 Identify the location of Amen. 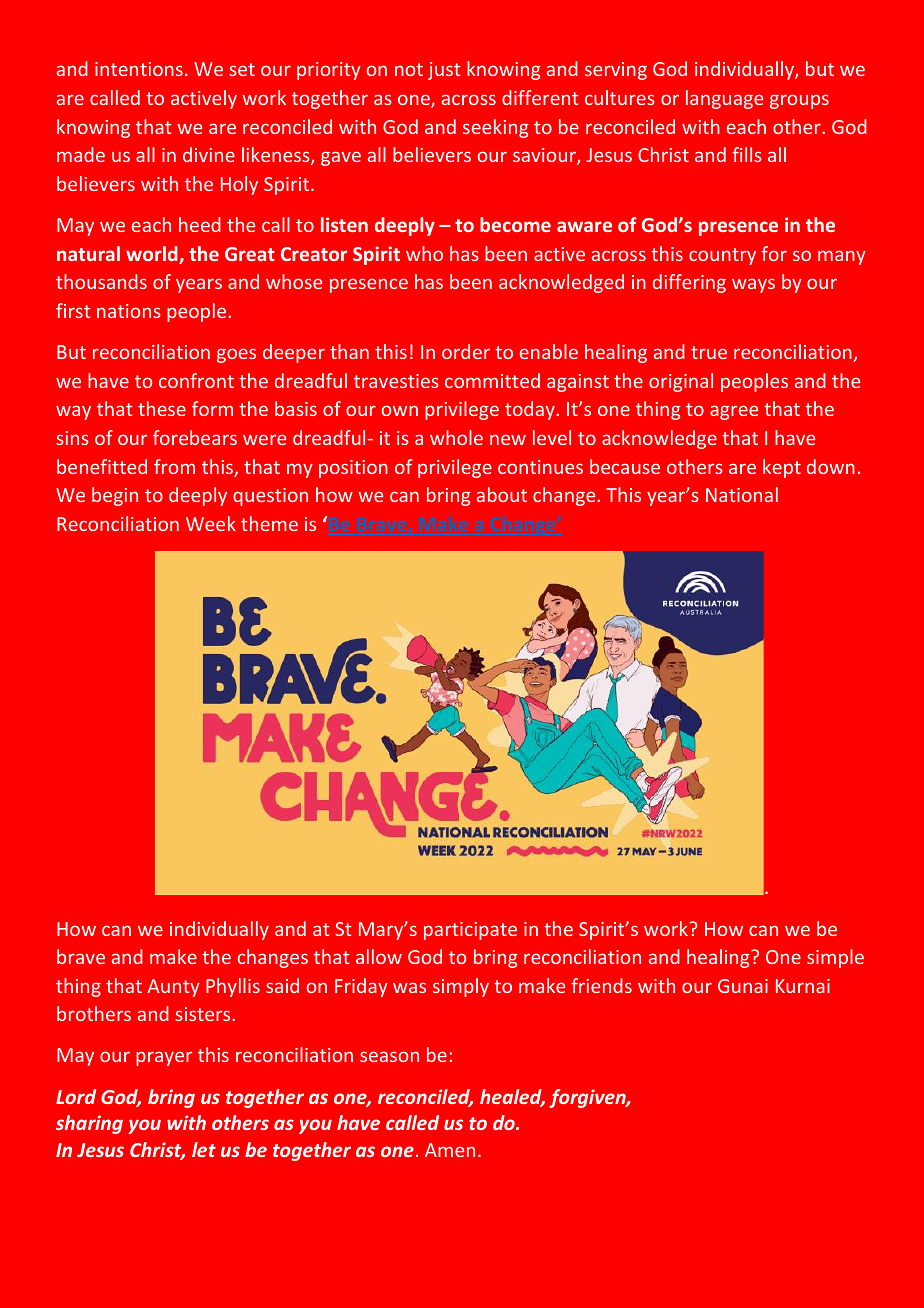
(450, 1150).
